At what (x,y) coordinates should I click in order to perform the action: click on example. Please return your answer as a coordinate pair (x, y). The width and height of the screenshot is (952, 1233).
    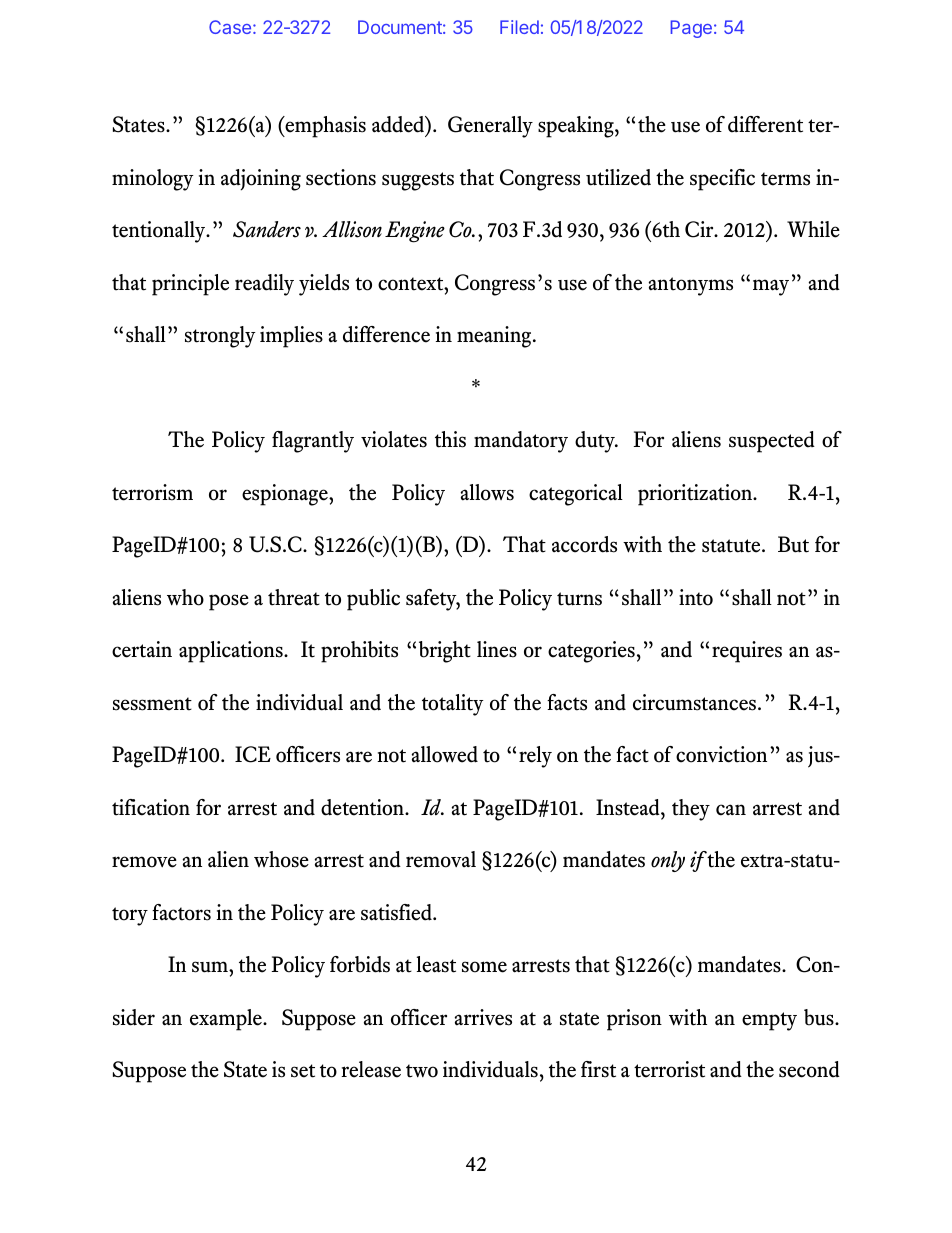
    Looking at the image, I should click on (227, 1020).
